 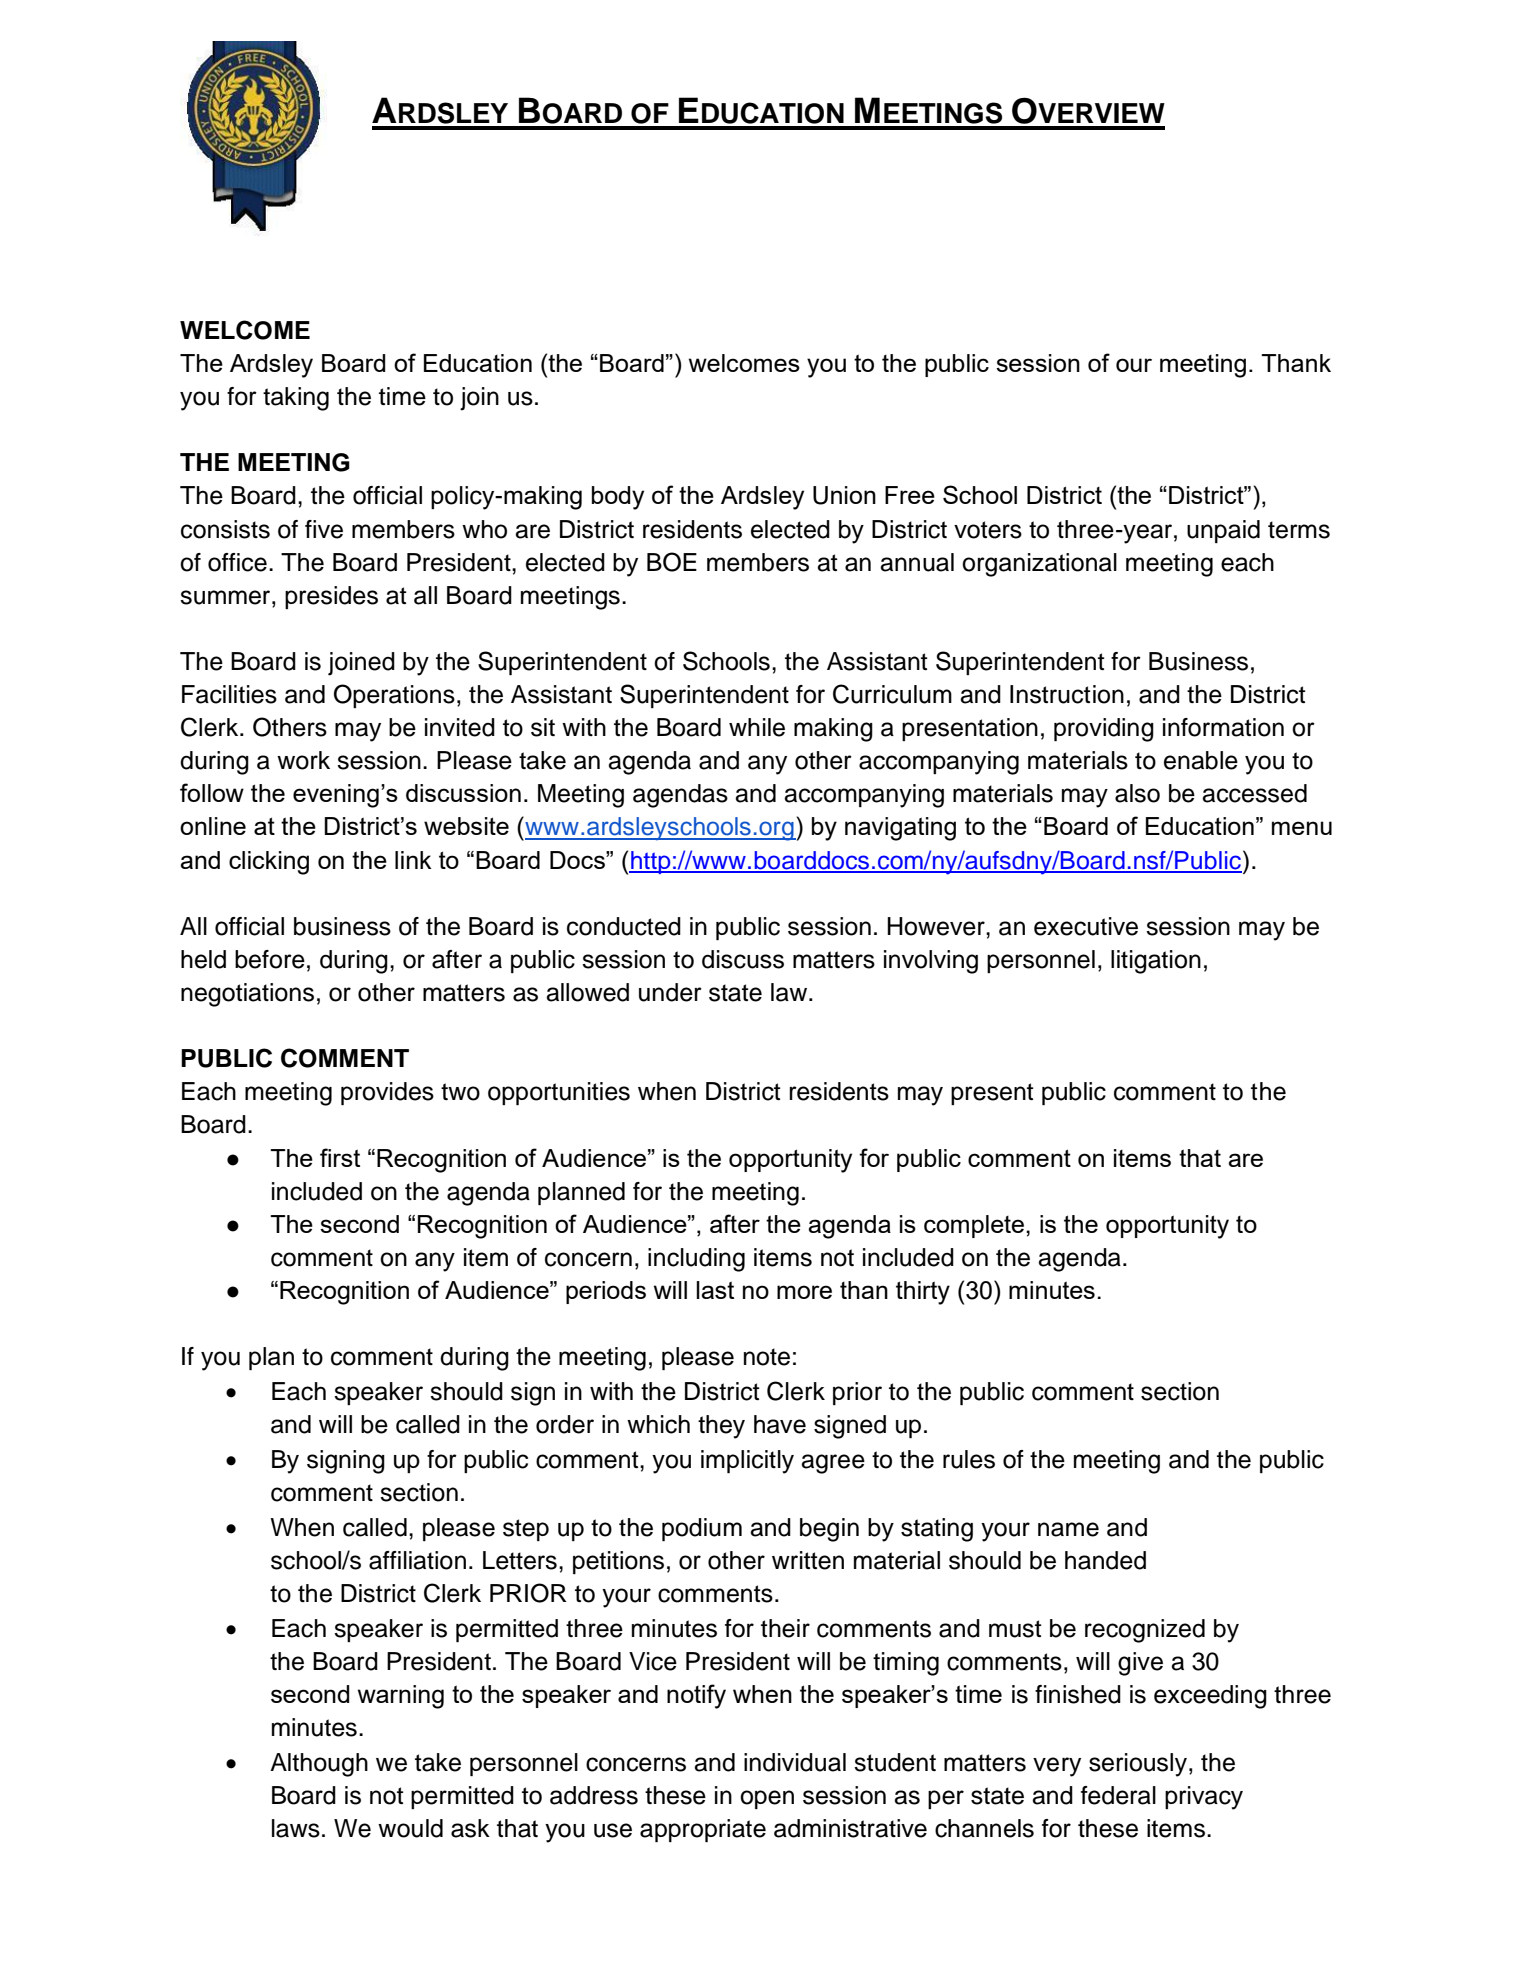 What do you see at coordinates (1223, 531) in the screenshot?
I see `unpaid` at bounding box center [1223, 531].
